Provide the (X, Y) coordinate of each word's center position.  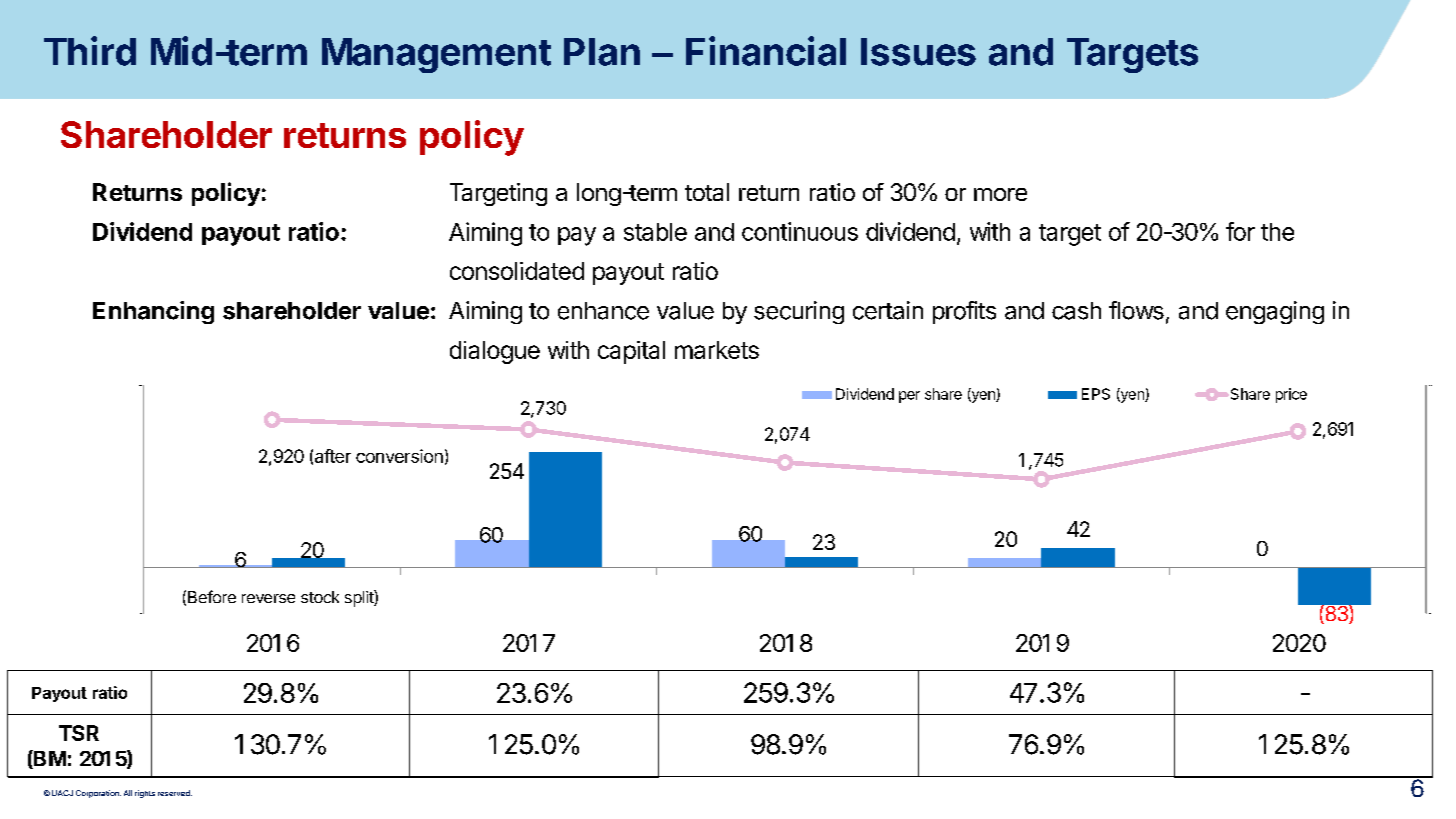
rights (145, 794)
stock (320, 597)
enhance (603, 311)
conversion (399, 456)
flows (1136, 310)
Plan (602, 52)
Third (90, 51)
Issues (918, 52)
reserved (175, 793)
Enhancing (153, 312)
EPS (1096, 394)
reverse (268, 598)
